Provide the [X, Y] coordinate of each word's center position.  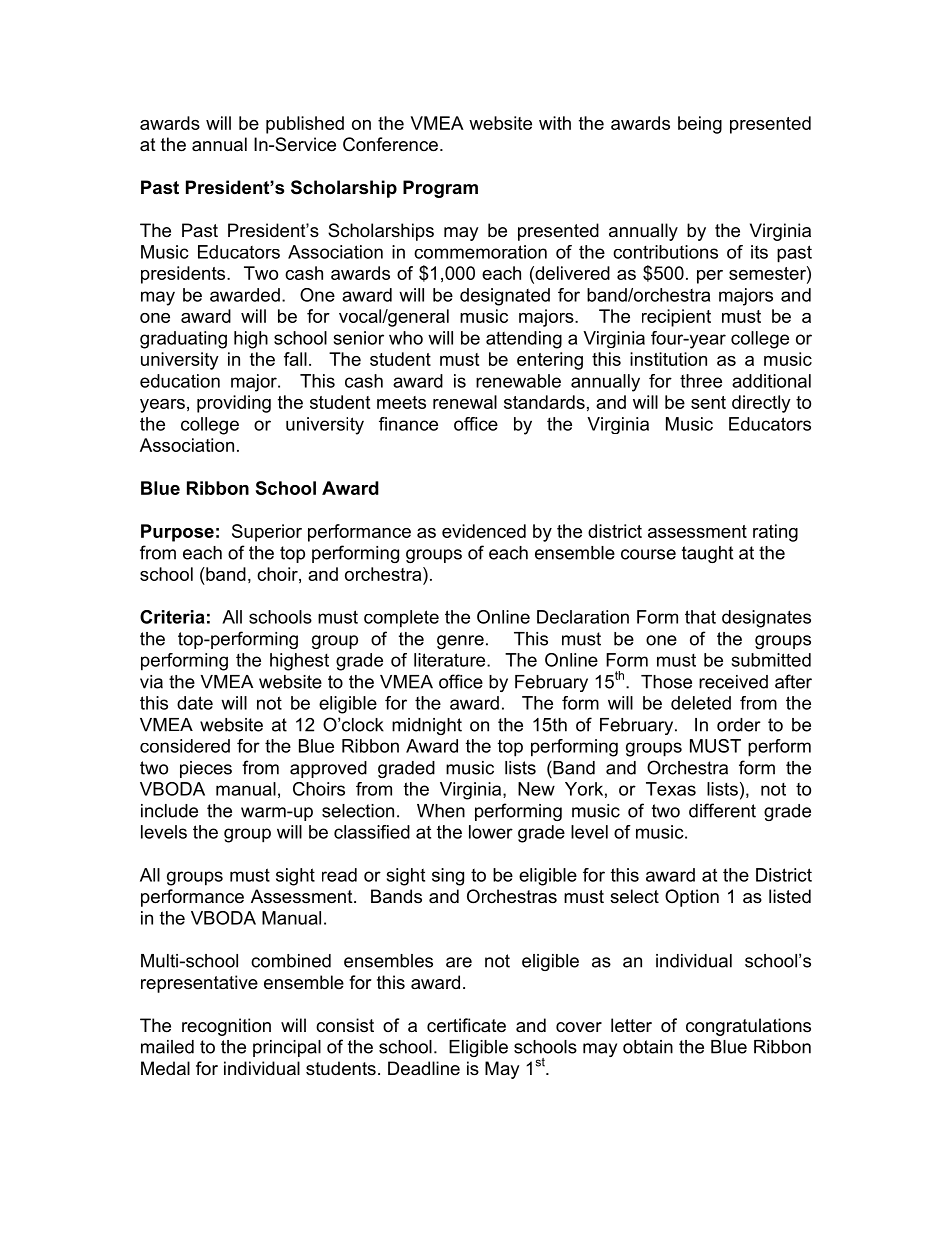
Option [692, 898]
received [733, 682]
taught [707, 554]
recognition [226, 1027]
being [700, 125]
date [195, 703]
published [305, 125]
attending [524, 340]
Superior [267, 533]
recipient [676, 318]
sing [448, 877]
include [169, 811]
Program [440, 189]
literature [451, 660]
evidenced [484, 531]
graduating [183, 340]
